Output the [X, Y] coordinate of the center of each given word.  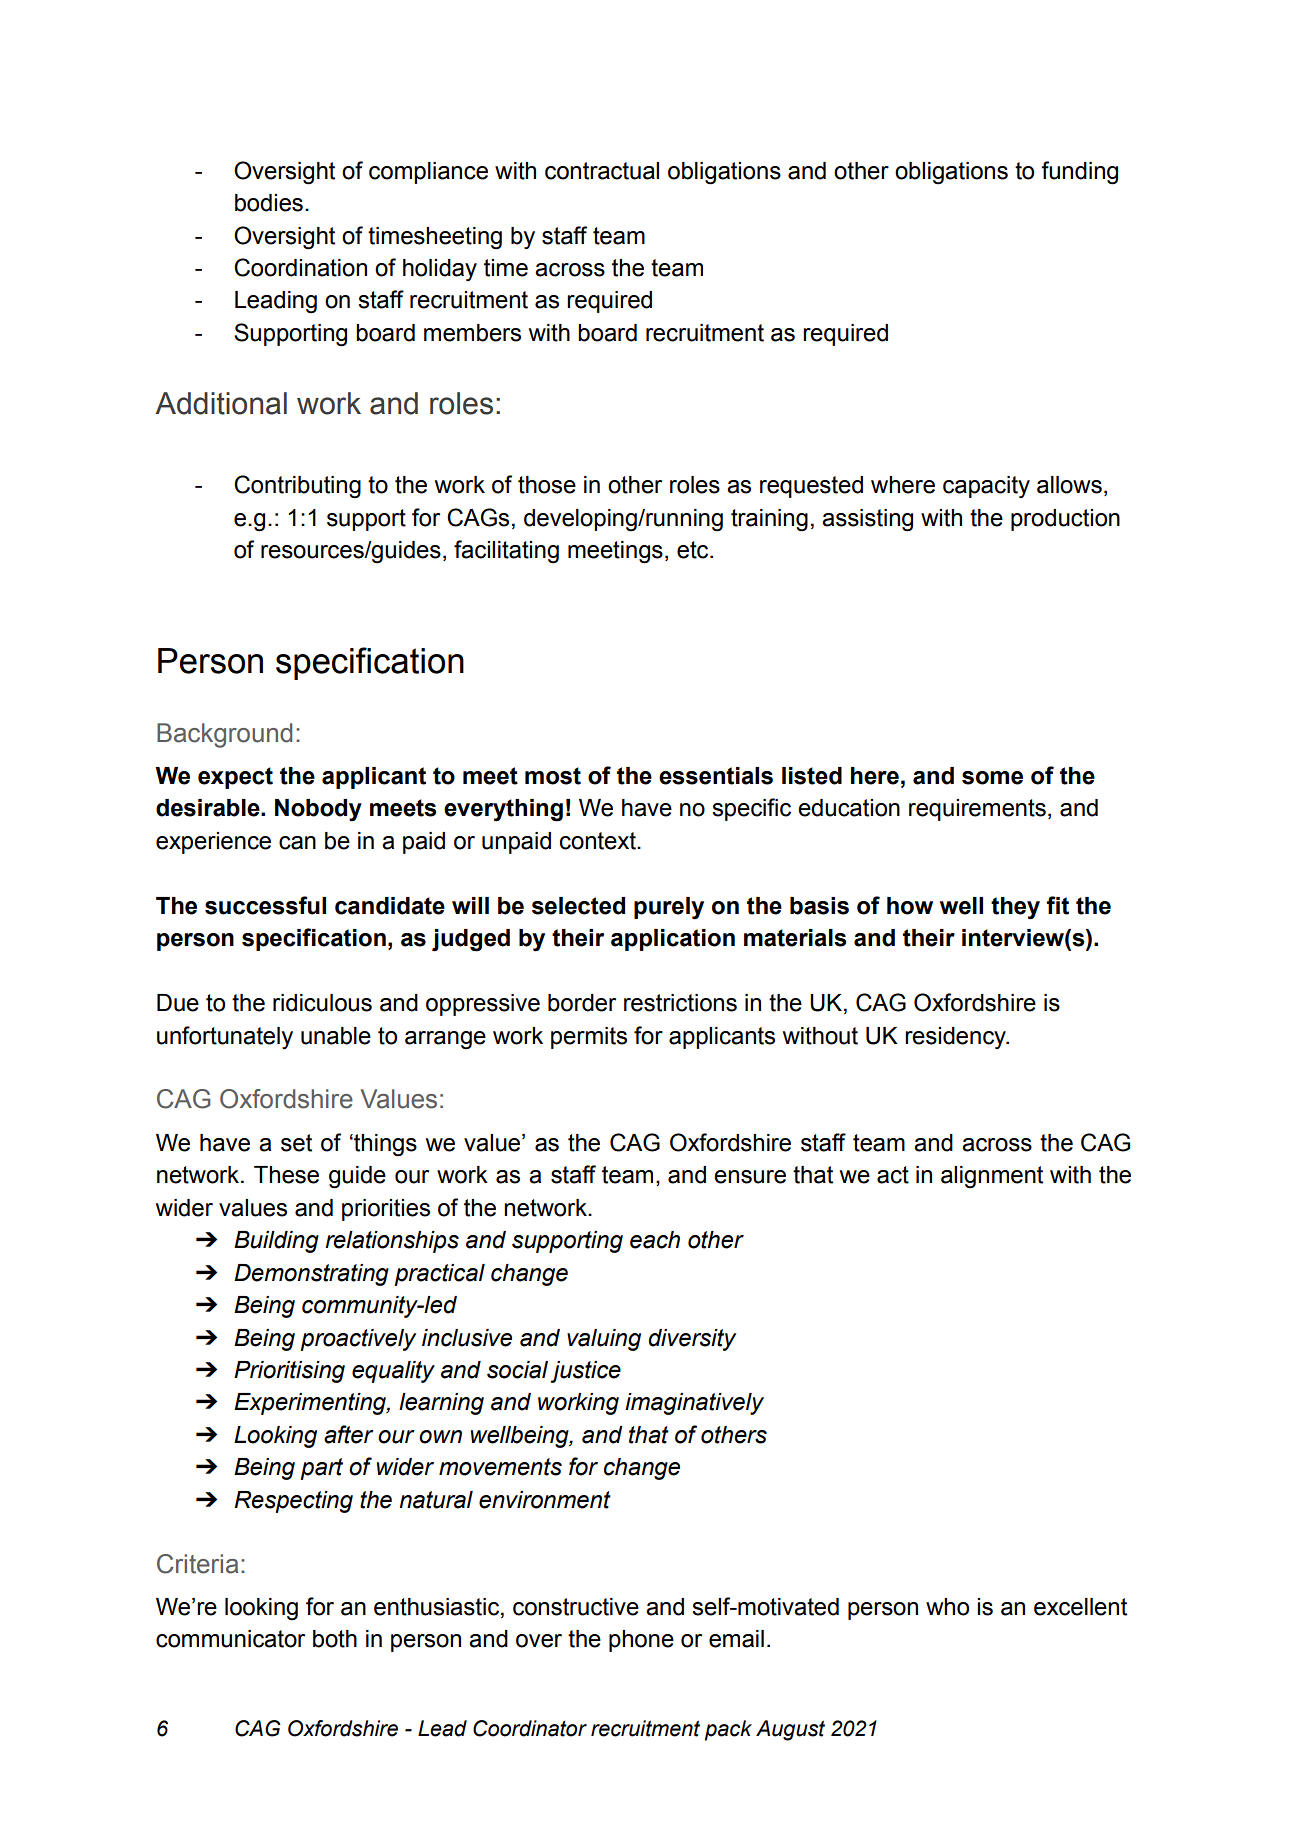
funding [1079, 173]
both [335, 1639]
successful [265, 905]
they [1015, 908]
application [673, 940]
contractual [602, 171]
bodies [269, 203]
